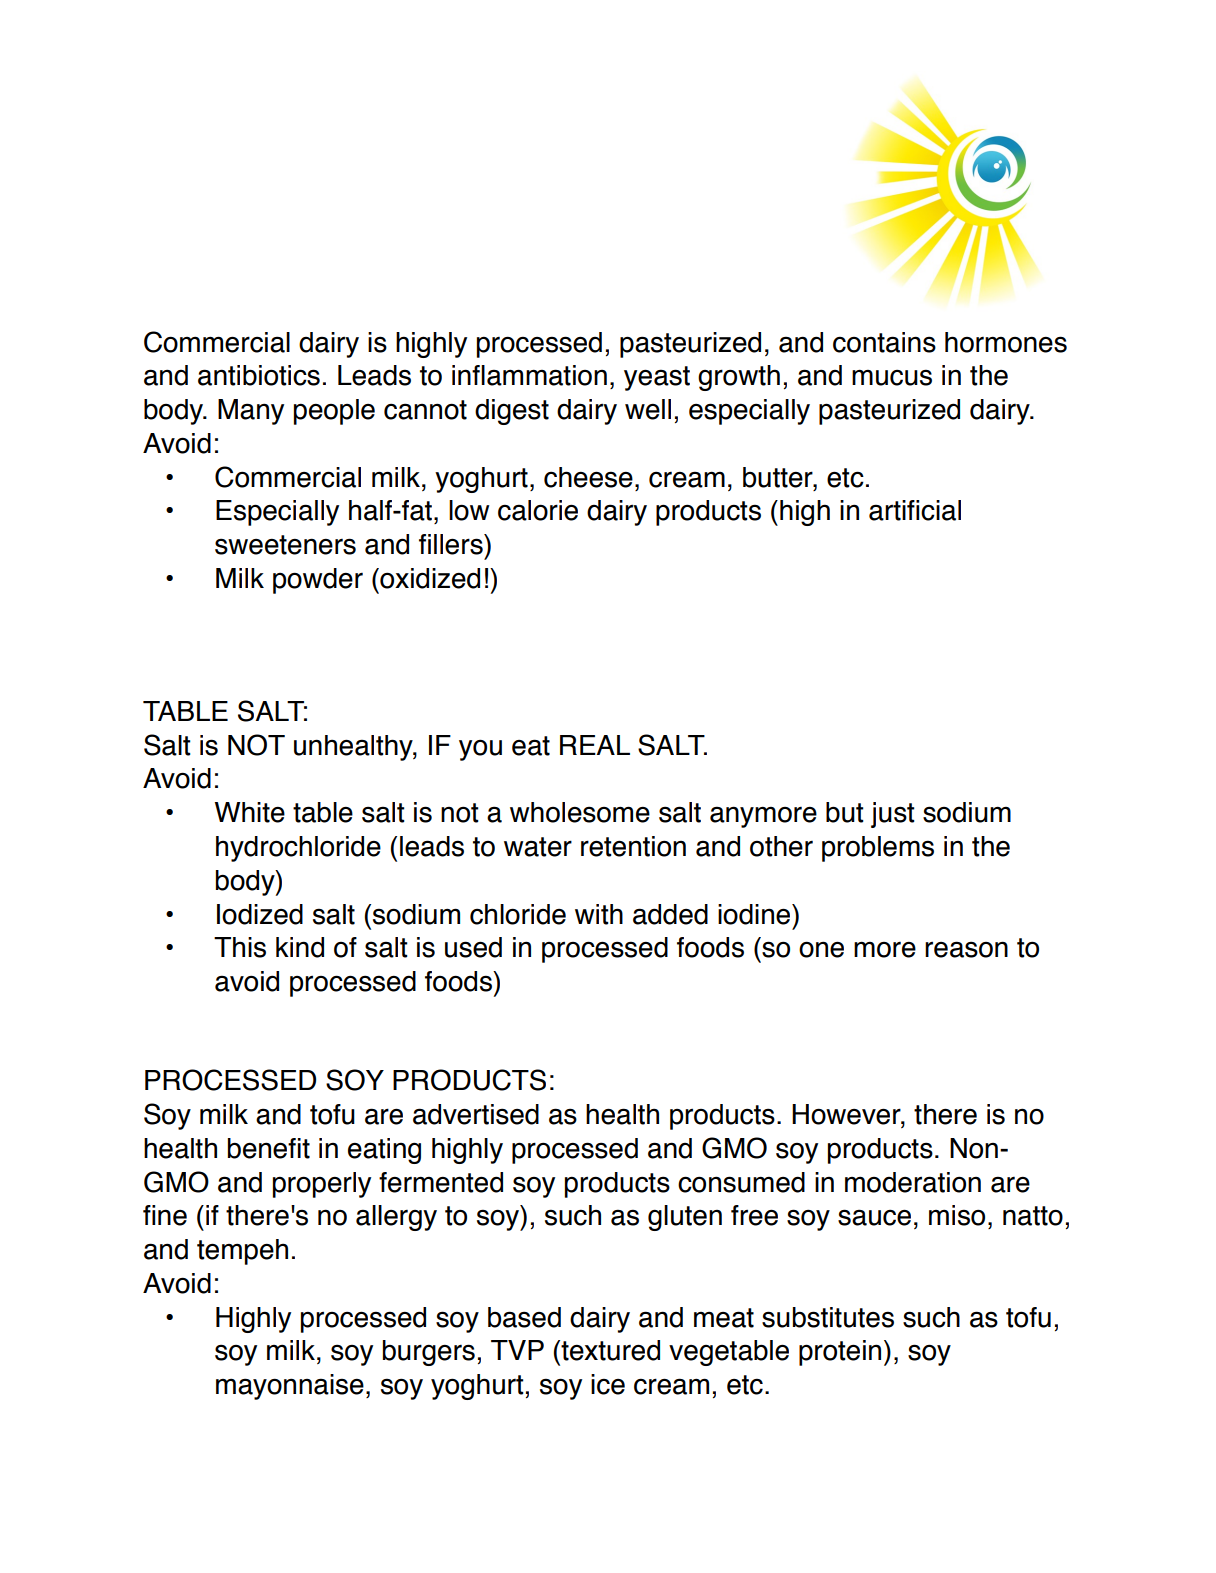 The height and width of the screenshot is (1573, 1216). Describe the element at coordinates (476, 1114) in the screenshot. I see `advertised` at that location.
